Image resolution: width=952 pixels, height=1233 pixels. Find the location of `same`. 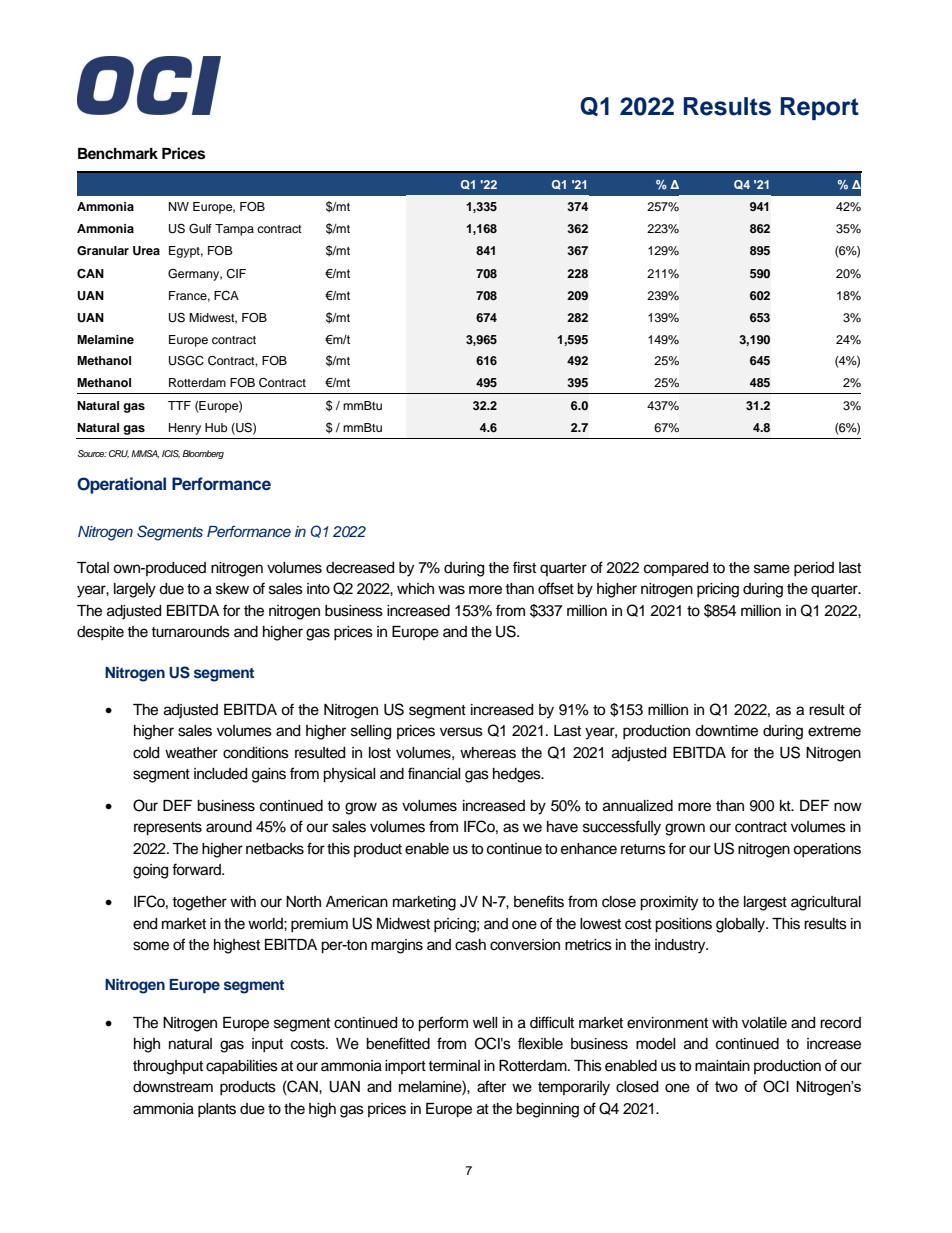

same is located at coordinates (772, 569).
